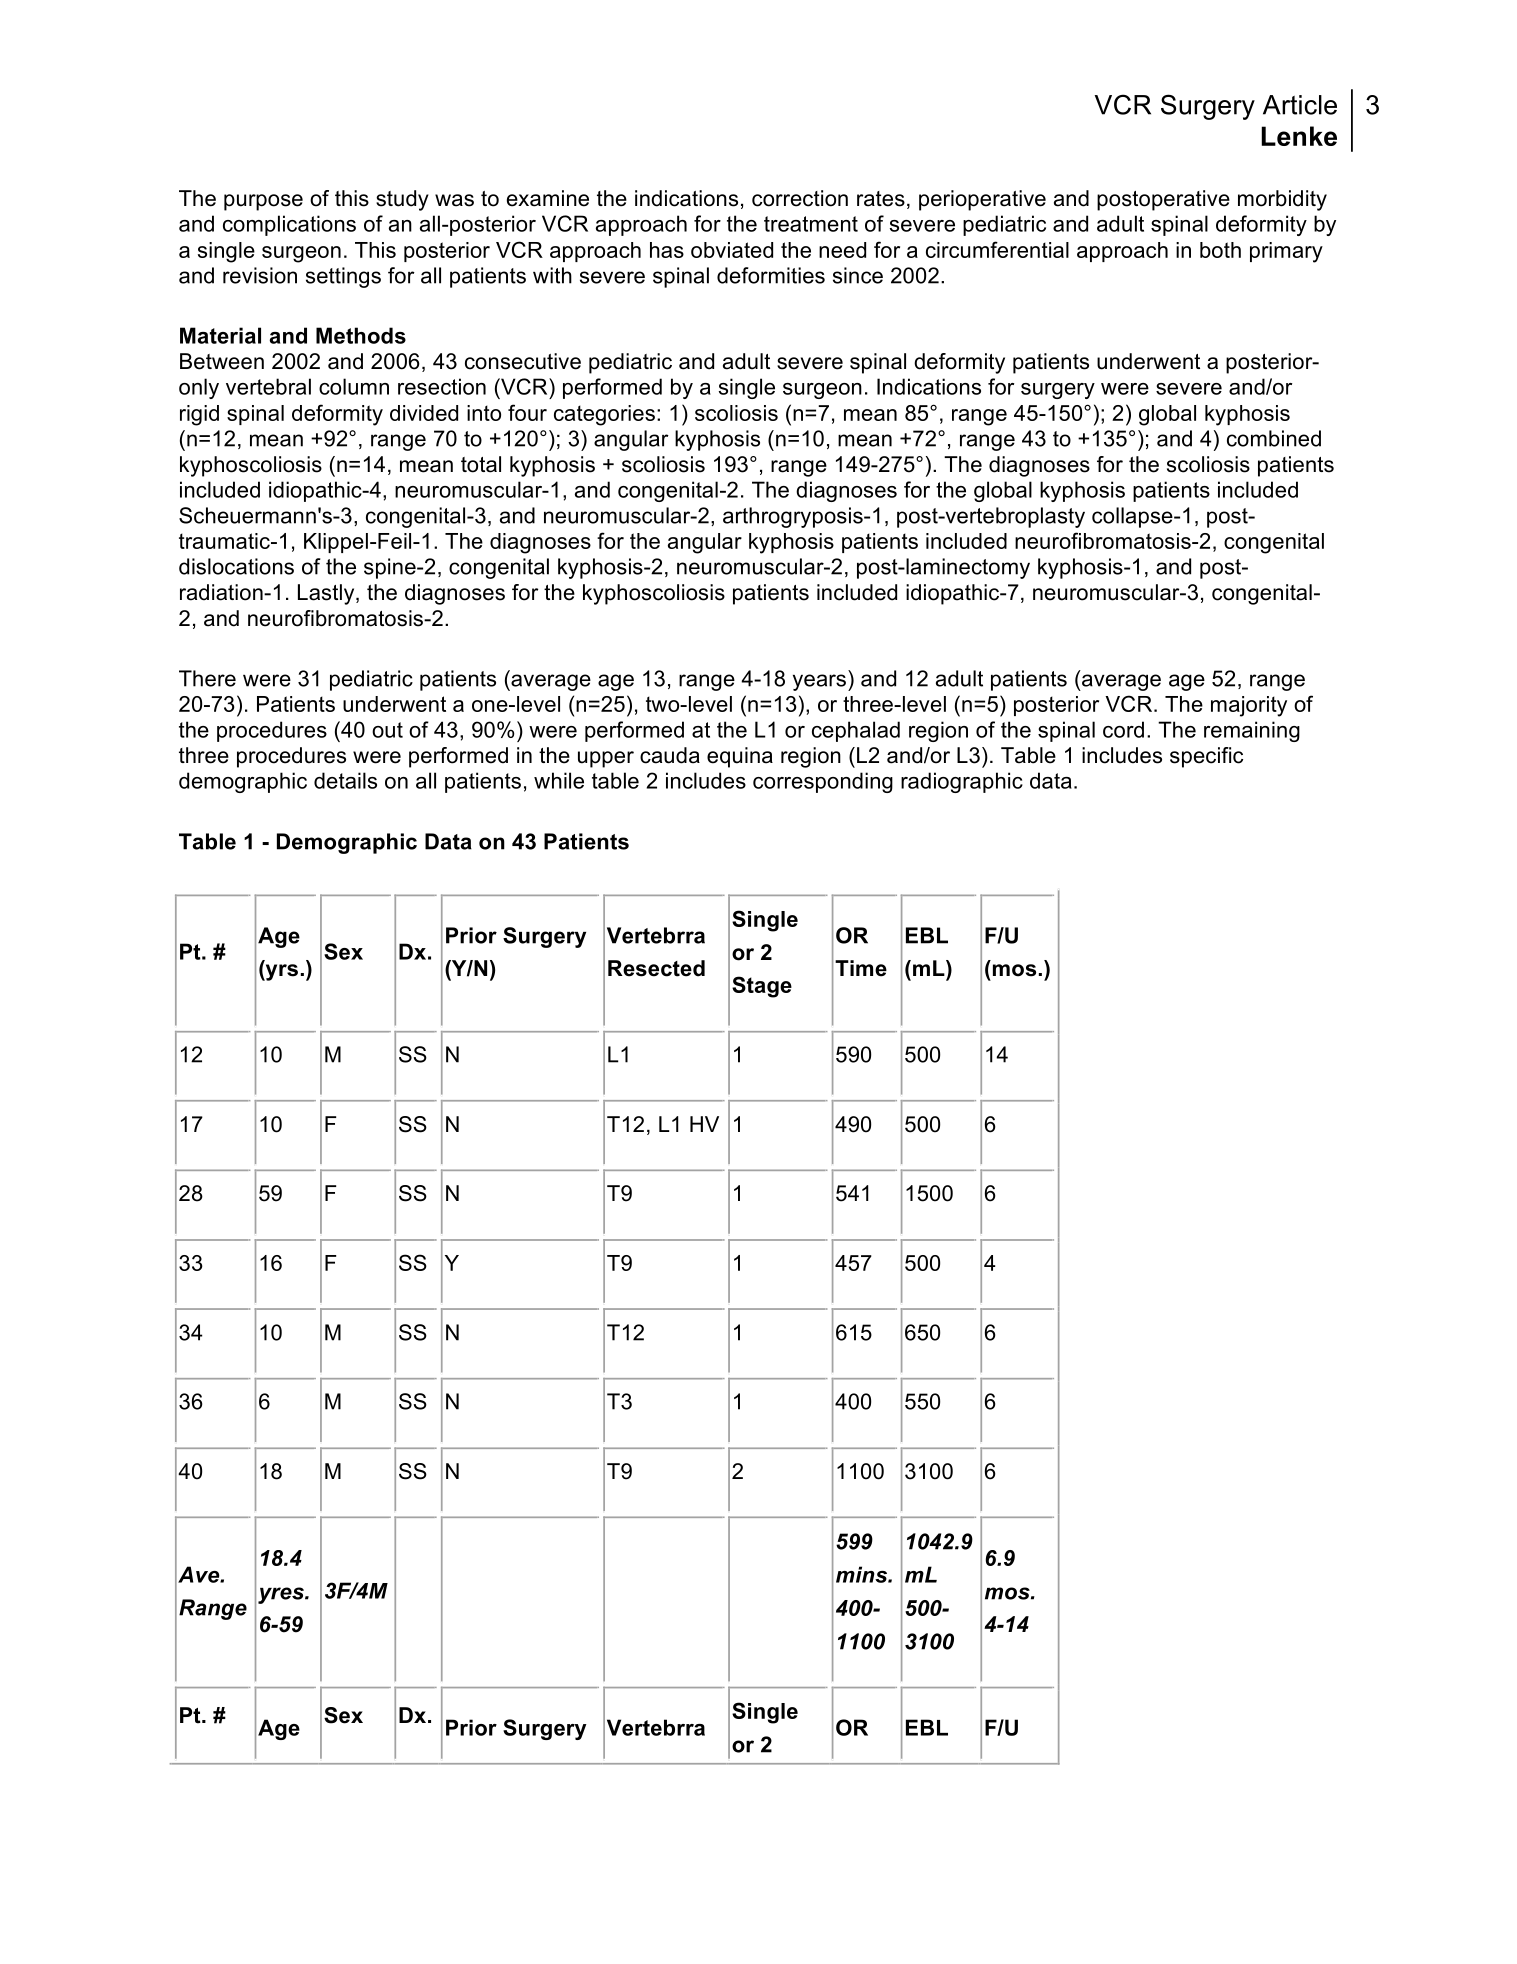 This page has width=1517, height=1964. Describe the element at coordinates (656, 968) in the page. I see `Resected` at that location.
